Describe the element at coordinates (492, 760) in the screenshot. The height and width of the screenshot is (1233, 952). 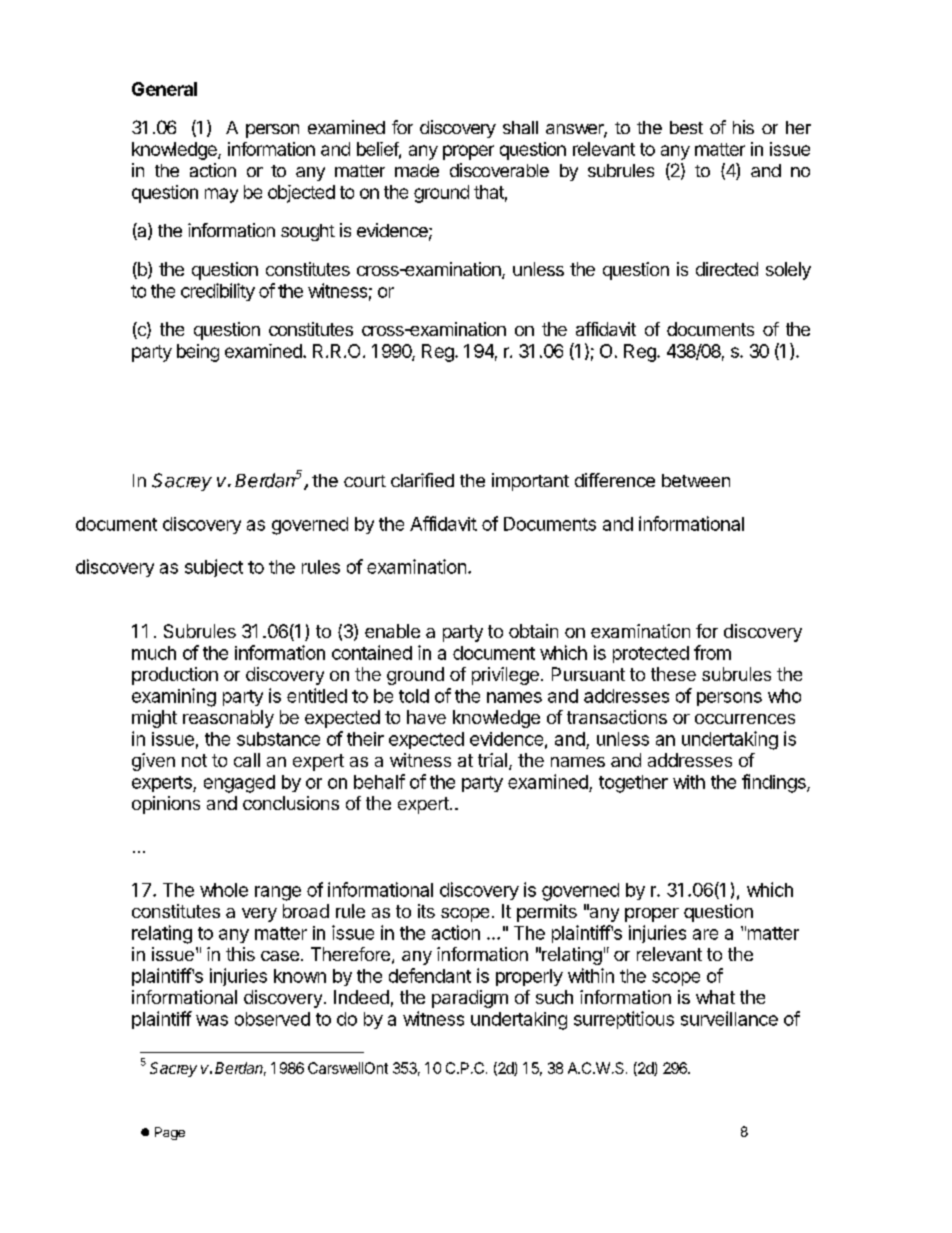
I see `trial` at that location.
